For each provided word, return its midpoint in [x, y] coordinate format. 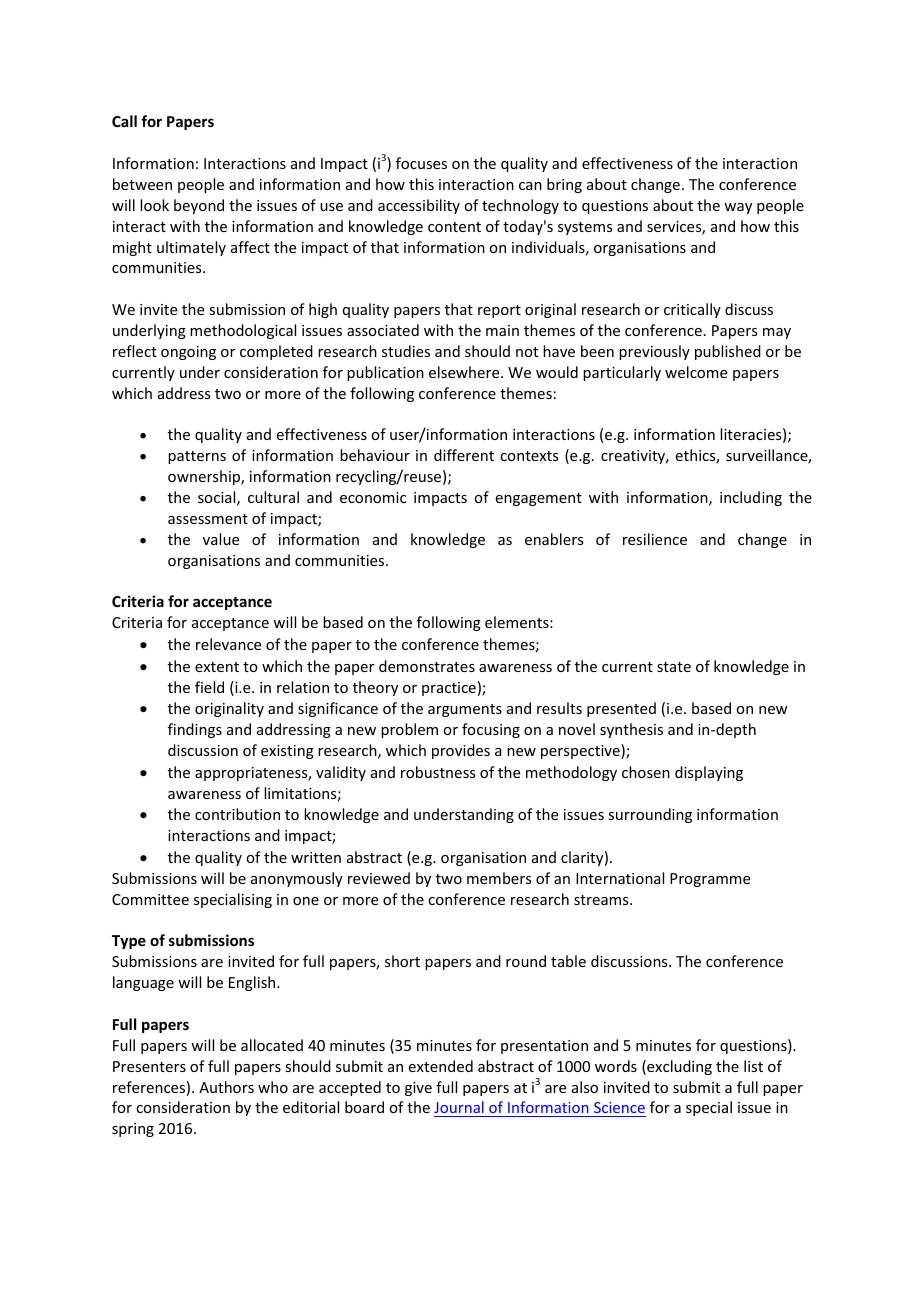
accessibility [419, 206]
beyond [199, 206]
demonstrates [427, 666]
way [738, 208]
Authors [226, 1087]
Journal [460, 1109]
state [674, 667]
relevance [228, 644]
